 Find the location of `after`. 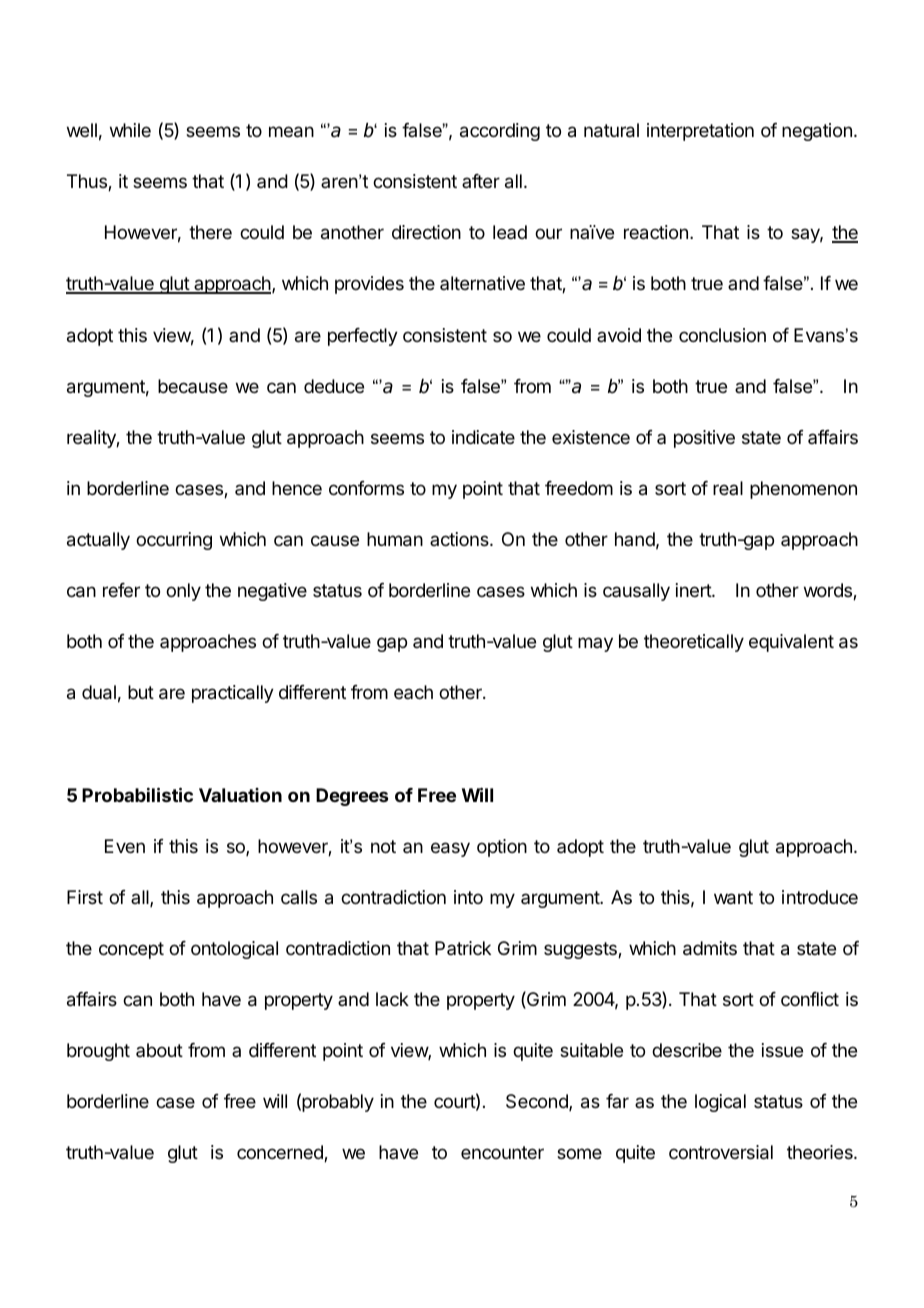

after is located at coordinates (481, 181).
